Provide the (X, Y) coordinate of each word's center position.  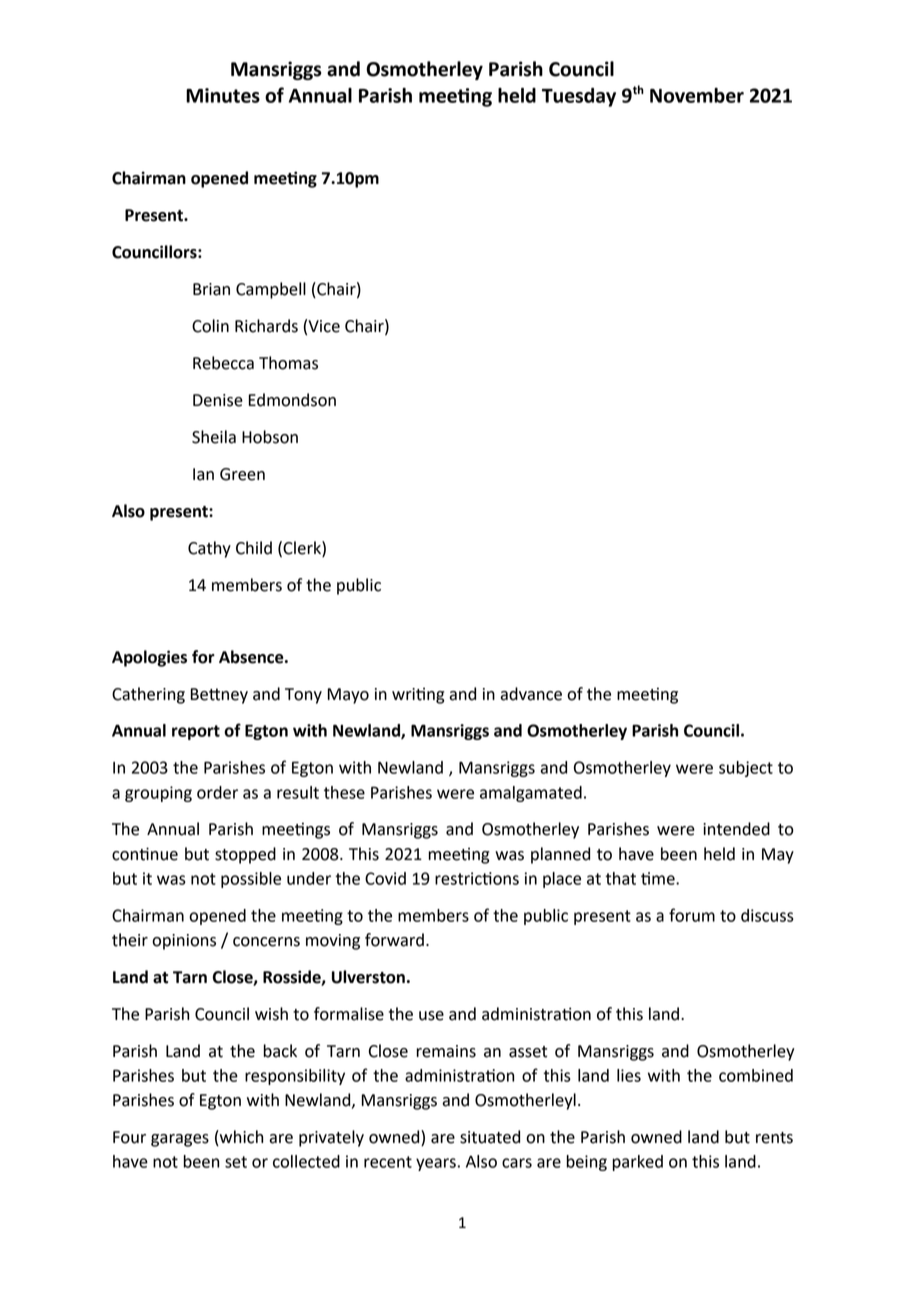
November (697, 95)
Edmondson (292, 400)
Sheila (214, 437)
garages (180, 1140)
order (217, 792)
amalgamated (531, 794)
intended (736, 829)
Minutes (223, 95)
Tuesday (579, 97)
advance (531, 694)
